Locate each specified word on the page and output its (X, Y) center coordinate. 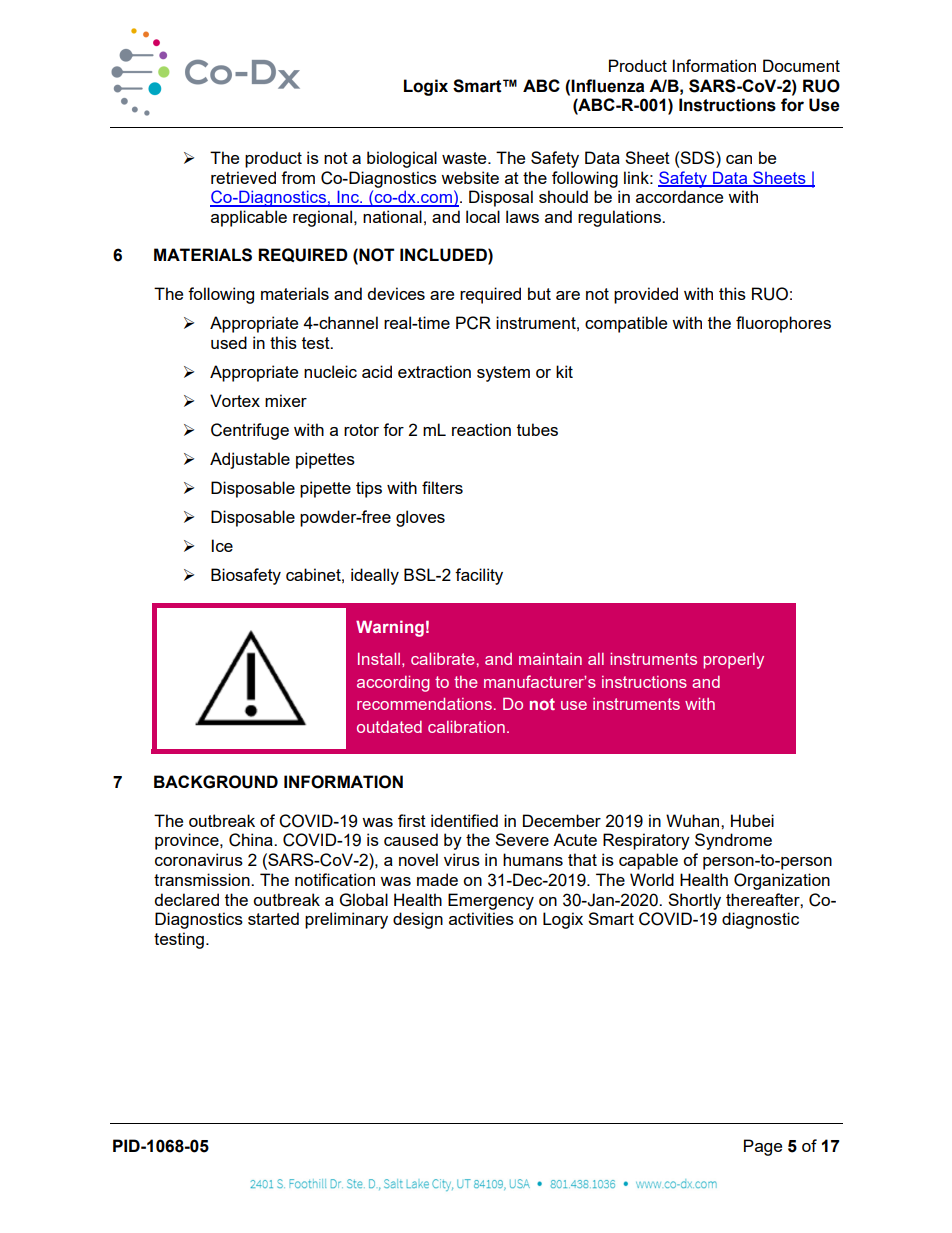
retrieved (243, 177)
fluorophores (783, 324)
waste (465, 158)
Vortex (235, 400)
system (503, 374)
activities (481, 918)
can (739, 159)
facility (479, 576)
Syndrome (733, 841)
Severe (522, 839)
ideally (375, 576)
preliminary (346, 920)
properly (733, 661)
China (252, 840)
